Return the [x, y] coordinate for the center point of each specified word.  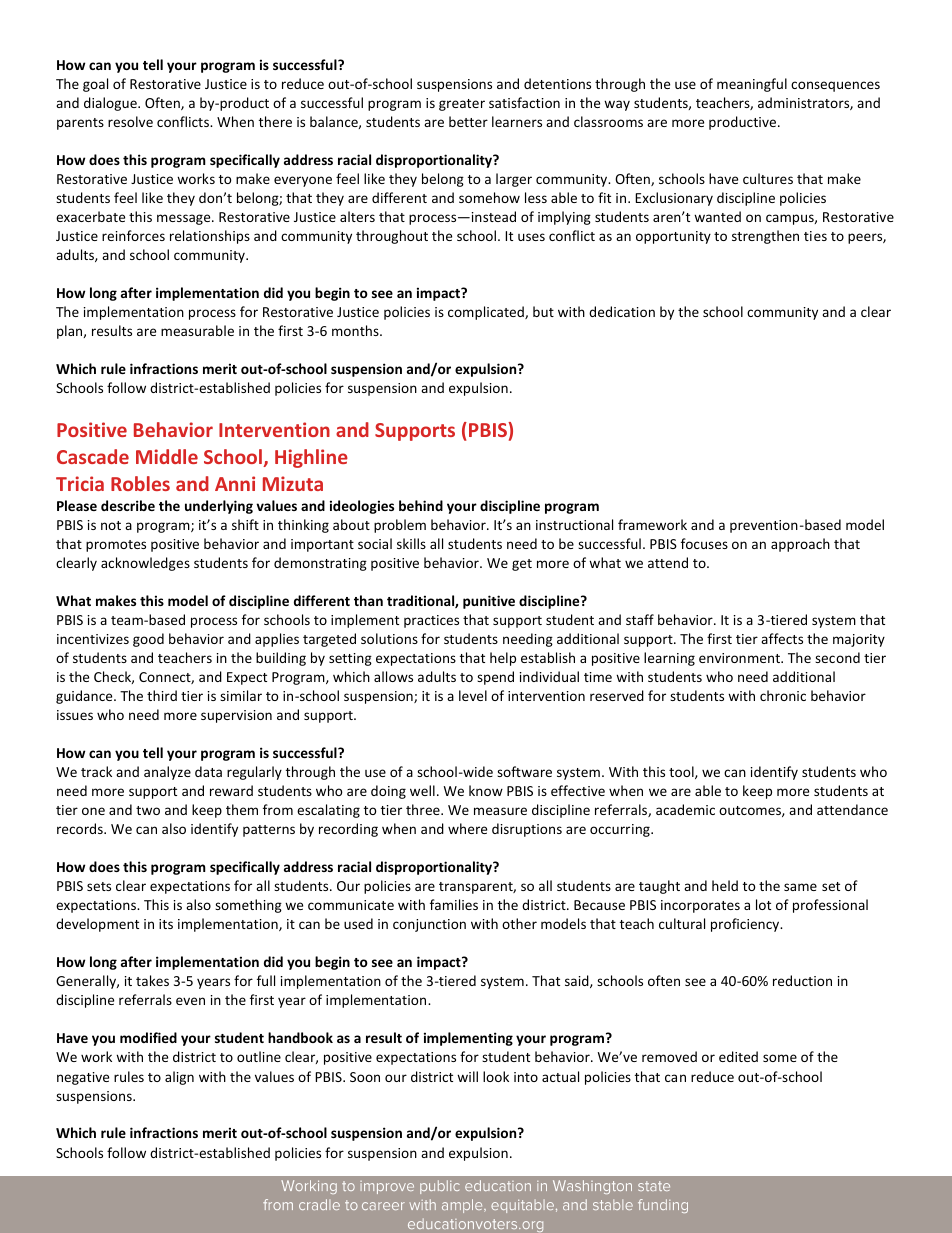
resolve [130, 121]
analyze [167, 773]
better [468, 121]
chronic [783, 695]
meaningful [752, 85]
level [473, 695]
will [467, 1076]
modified [148, 1037]
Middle [167, 456]
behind [421, 505]
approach [800, 545]
